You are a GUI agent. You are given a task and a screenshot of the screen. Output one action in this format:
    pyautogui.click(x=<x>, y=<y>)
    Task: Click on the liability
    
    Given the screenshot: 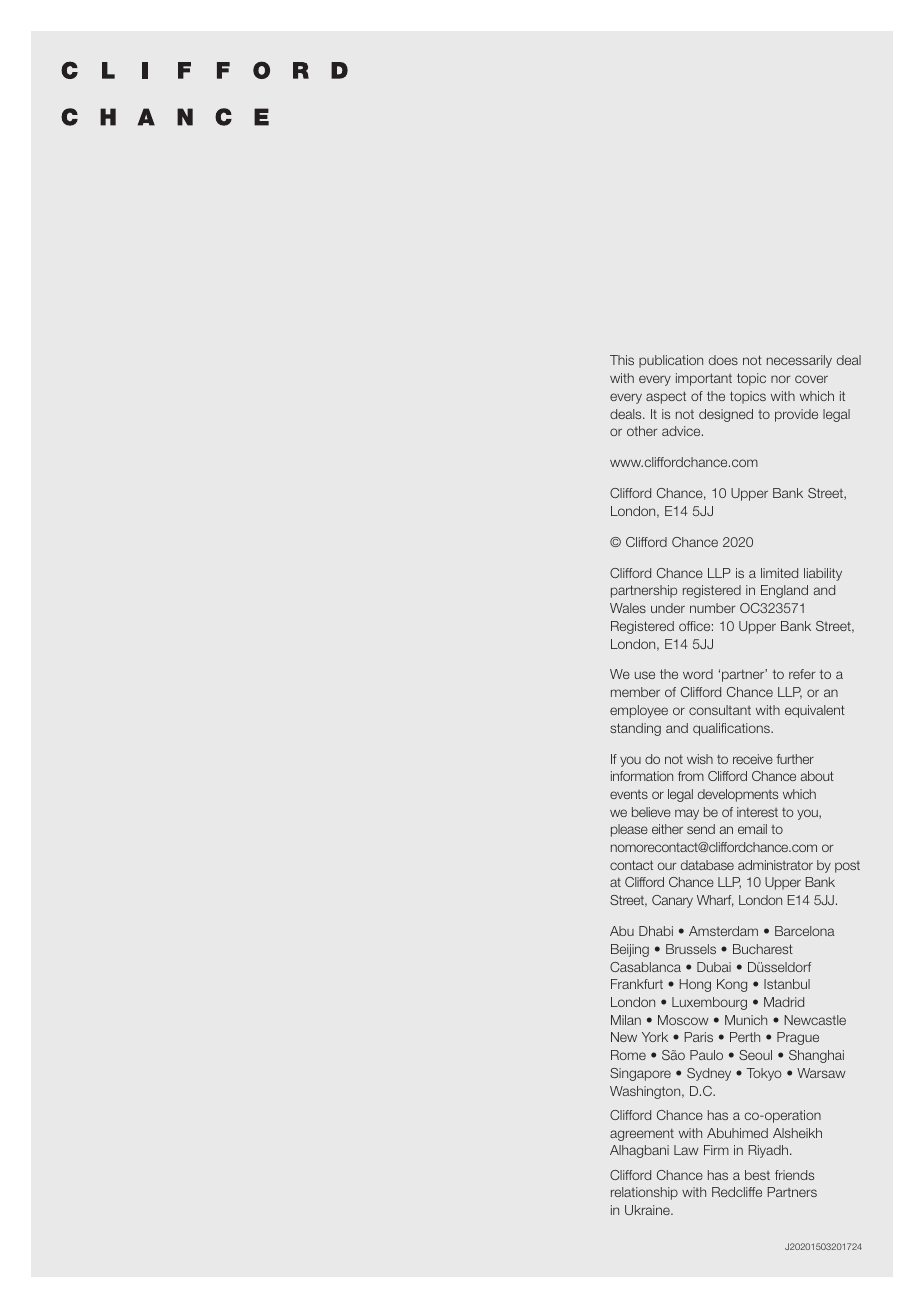 What is the action you would take?
    pyautogui.click(x=823, y=574)
